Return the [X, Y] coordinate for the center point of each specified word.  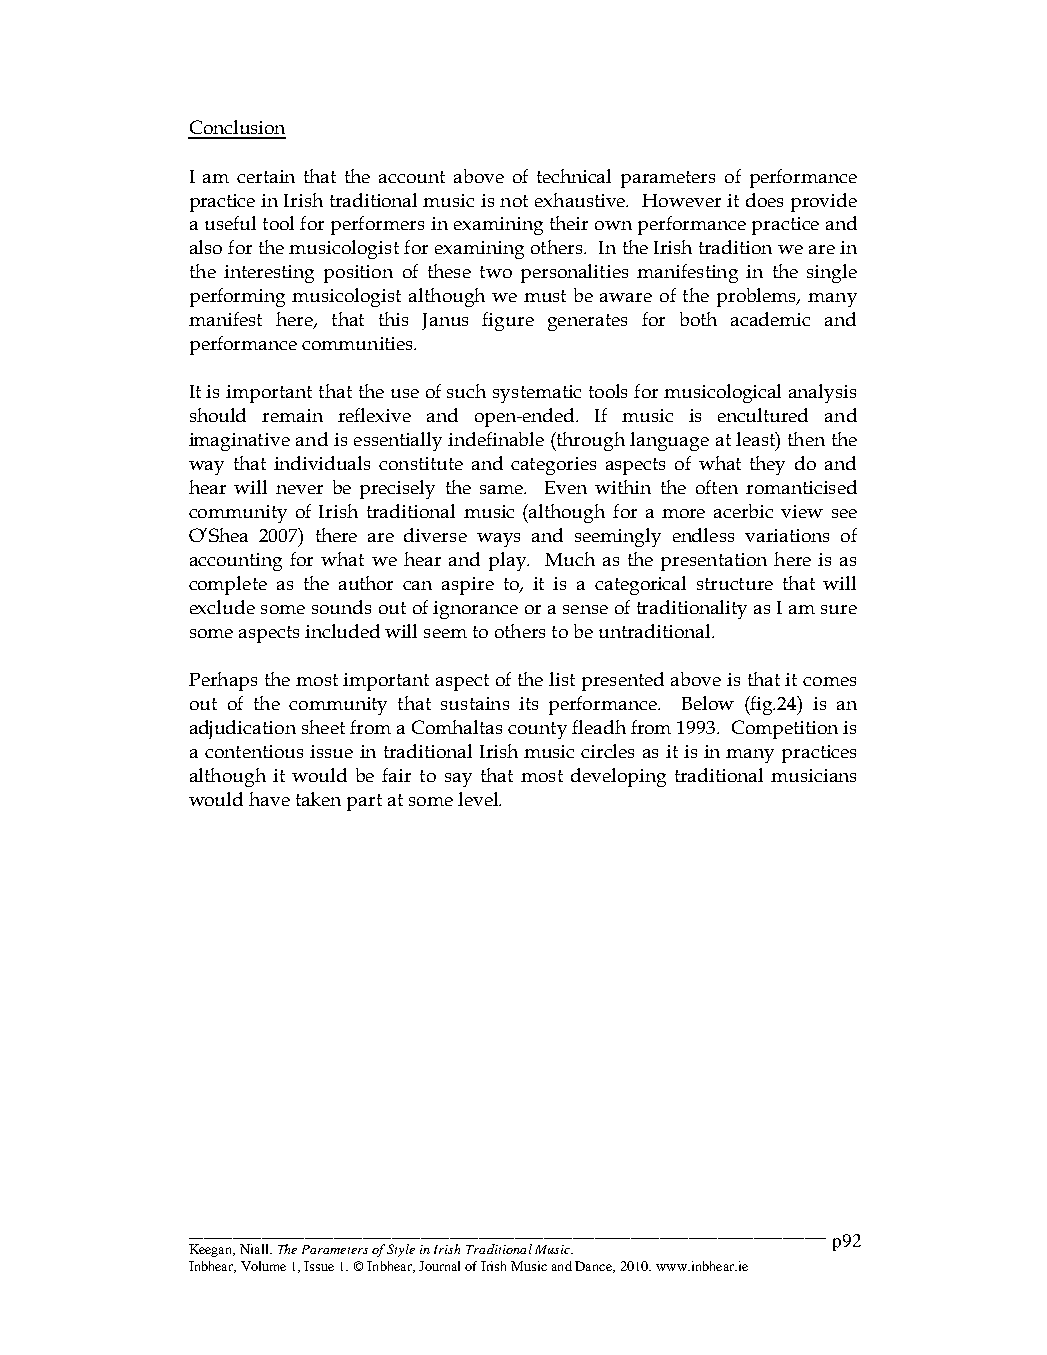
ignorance [475, 610]
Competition [785, 729]
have [269, 799]
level [479, 799]
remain [292, 415]
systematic [537, 394]
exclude [222, 607]
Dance [594, 1267]
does [764, 200]
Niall [255, 1249]
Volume [263, 1266]
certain [266, 176]
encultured [763, 415]
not [514, 201]
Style [401, 1250]
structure [735, 584]
